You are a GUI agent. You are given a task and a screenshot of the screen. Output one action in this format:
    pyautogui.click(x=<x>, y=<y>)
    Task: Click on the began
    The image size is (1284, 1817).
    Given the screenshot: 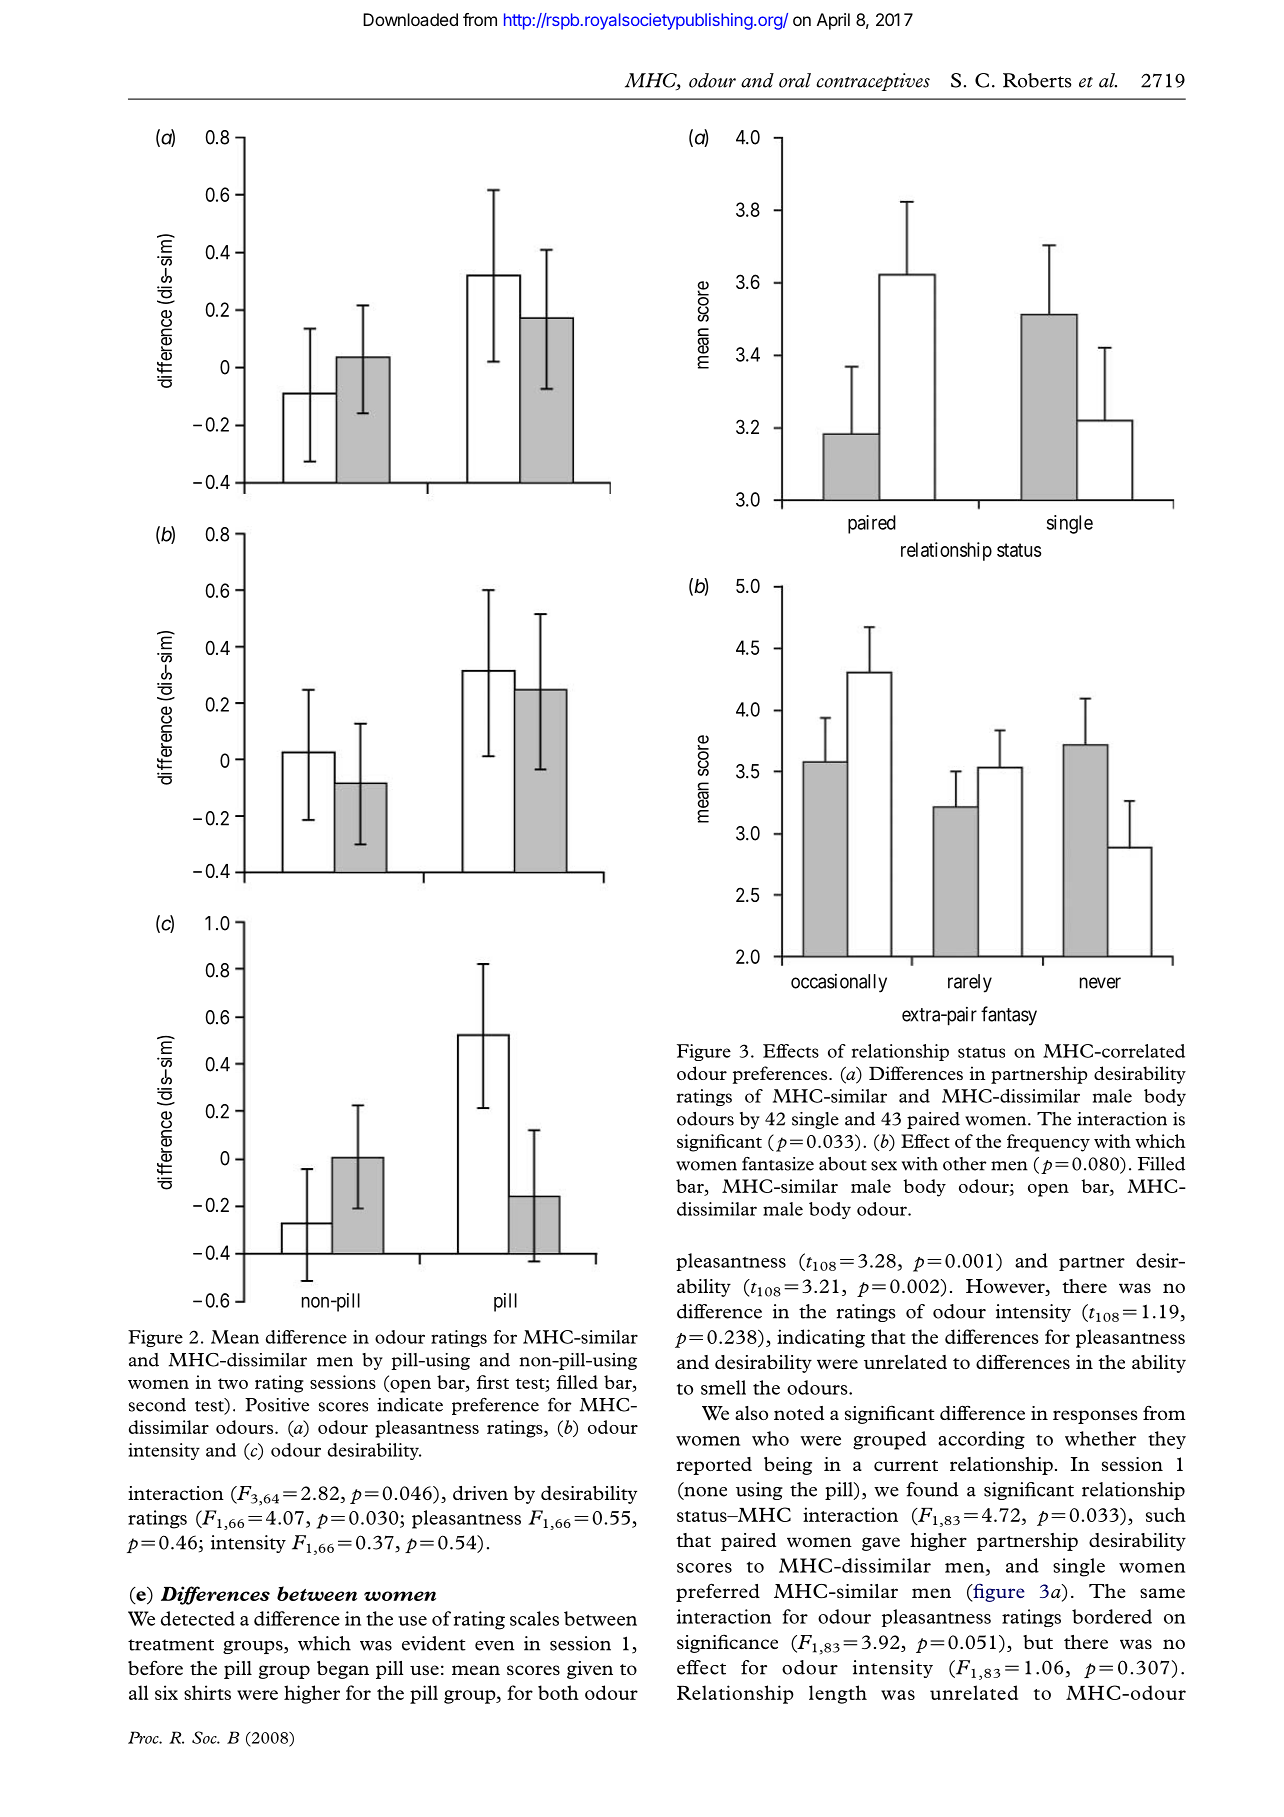 What is the action you would take?
    pyautogui.click(x=343, y=1670)
